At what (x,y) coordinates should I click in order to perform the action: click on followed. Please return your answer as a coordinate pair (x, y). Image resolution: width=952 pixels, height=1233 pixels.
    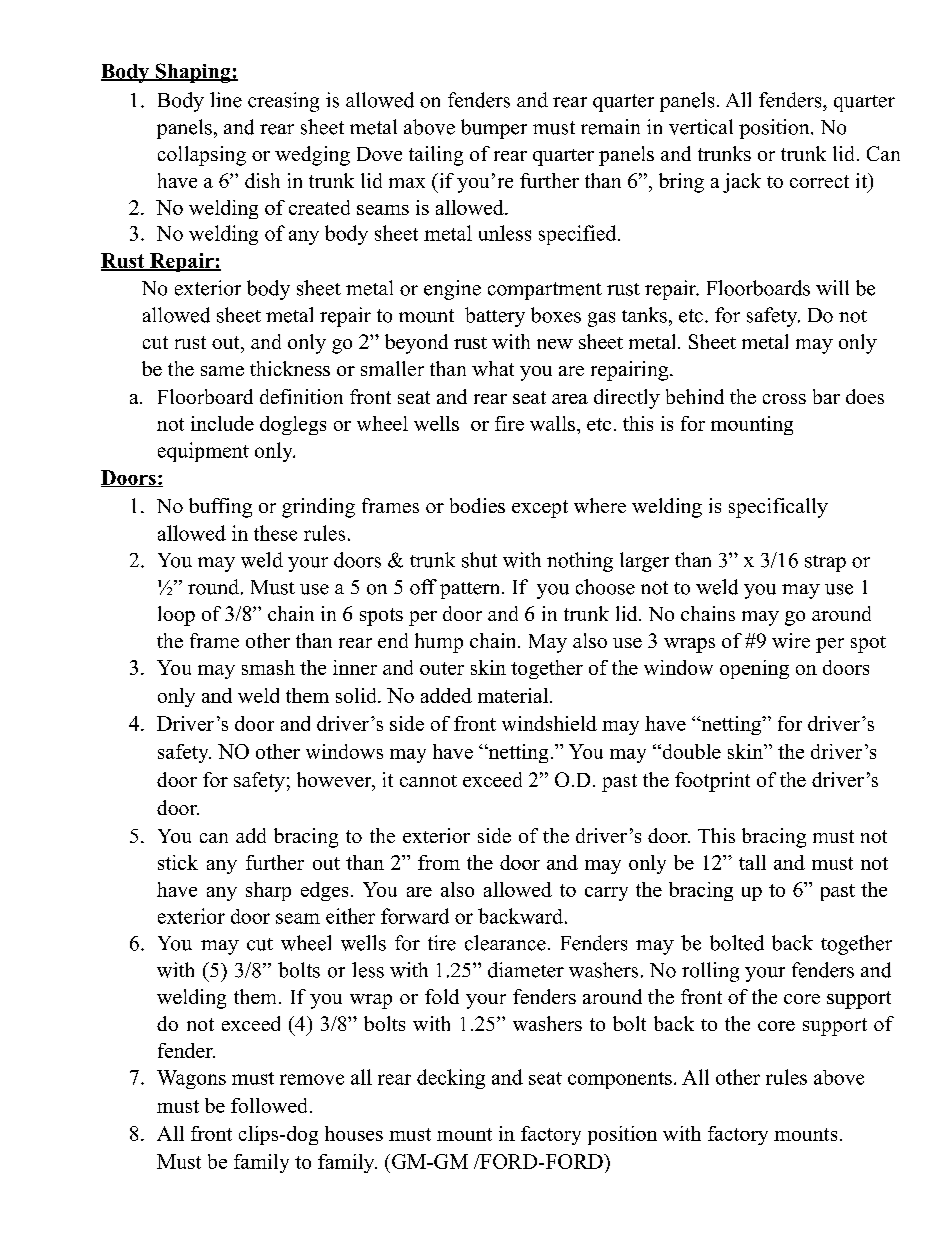
    Looking at the image, I should click on (269, 1105).
